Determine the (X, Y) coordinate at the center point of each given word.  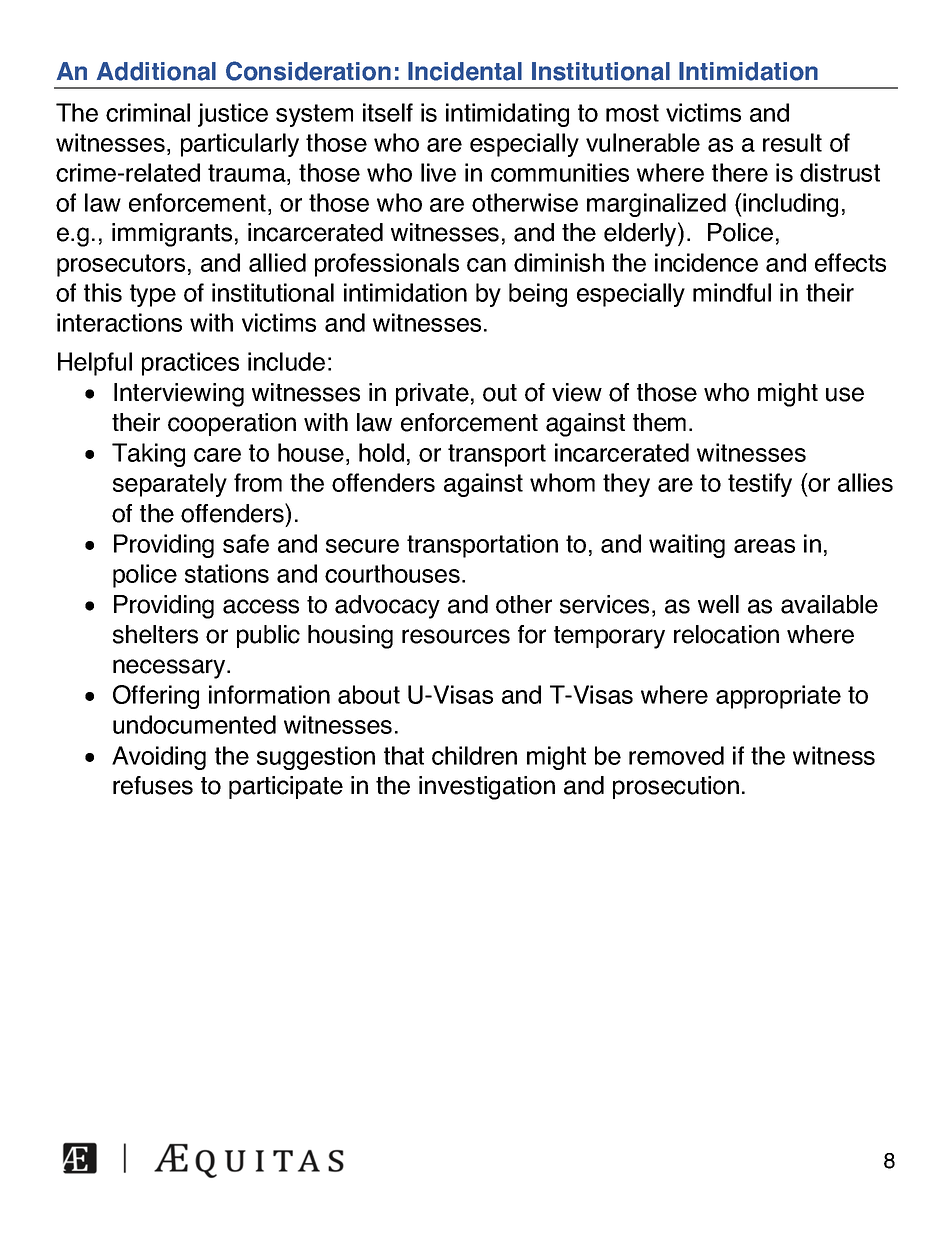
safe (246, 543)
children (474, 755)
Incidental (465, 71)
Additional (156, 71)
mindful (732, 292)
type (153, 295)
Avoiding (159, 758)
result (792, 142)
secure (362, 546)
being (538, 295)
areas (764, 546)
